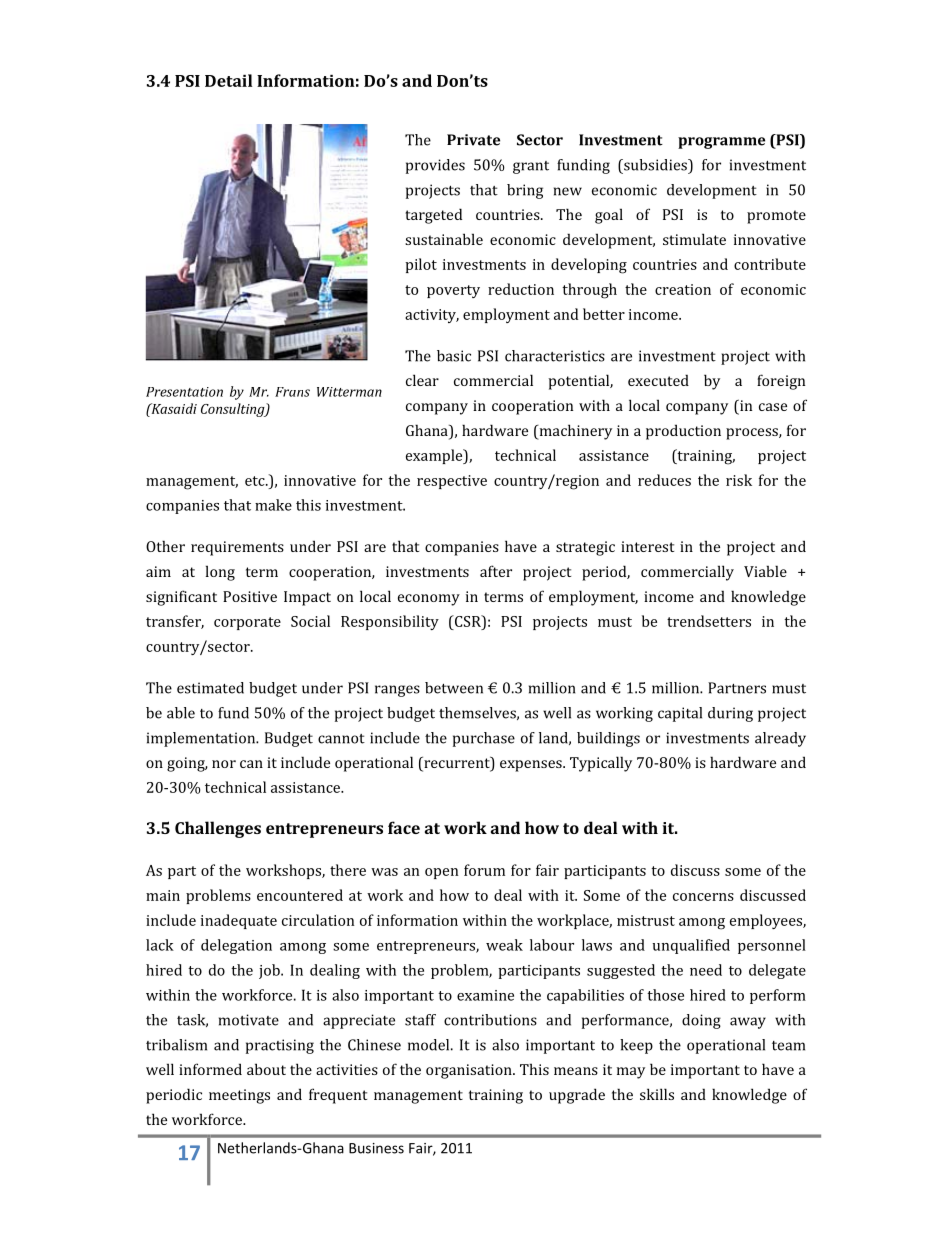  Describe the element at coordinates (228, 80) in the page. I see `Detail` at that location.
